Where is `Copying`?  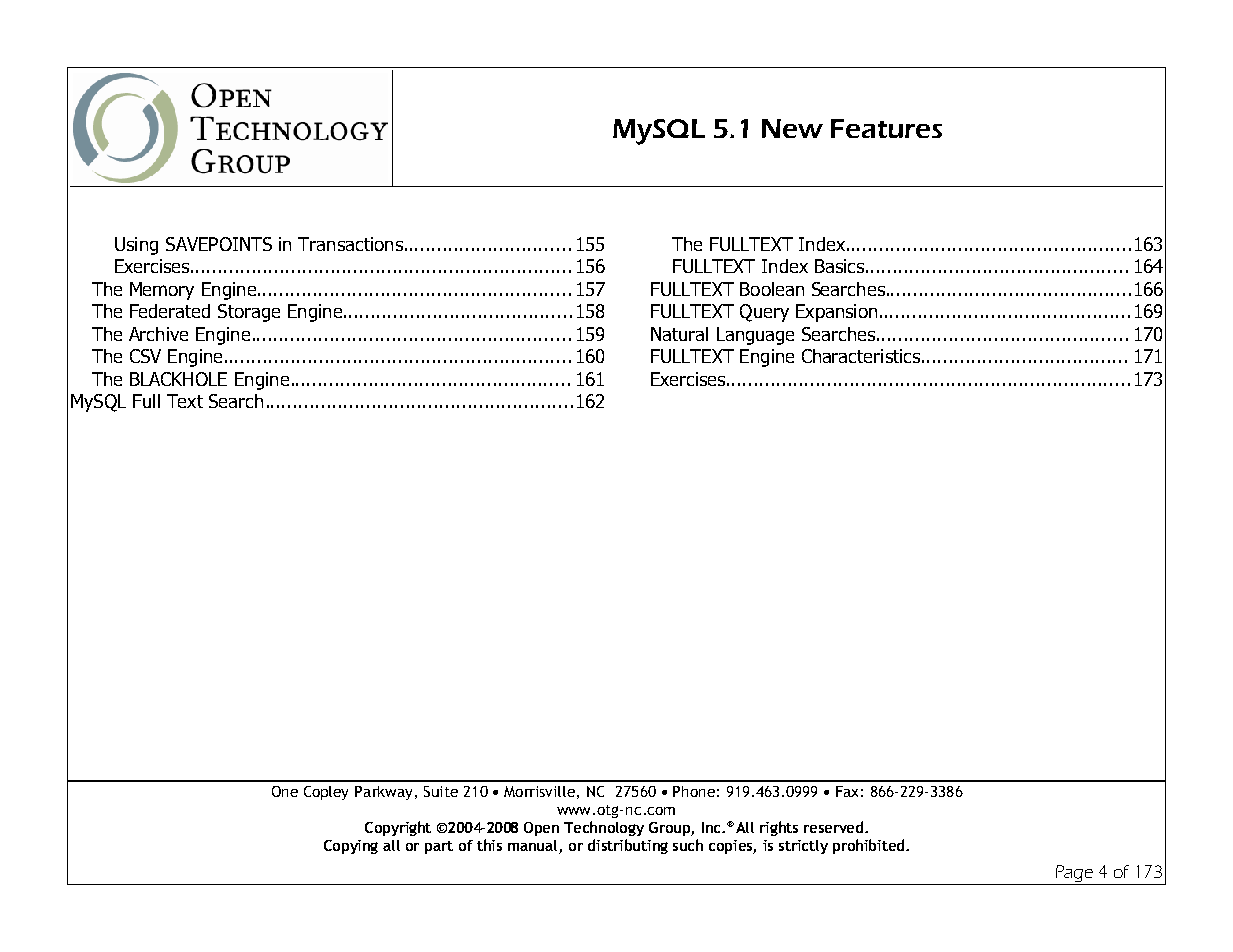
Copying is located at coordinates (351, 847).
